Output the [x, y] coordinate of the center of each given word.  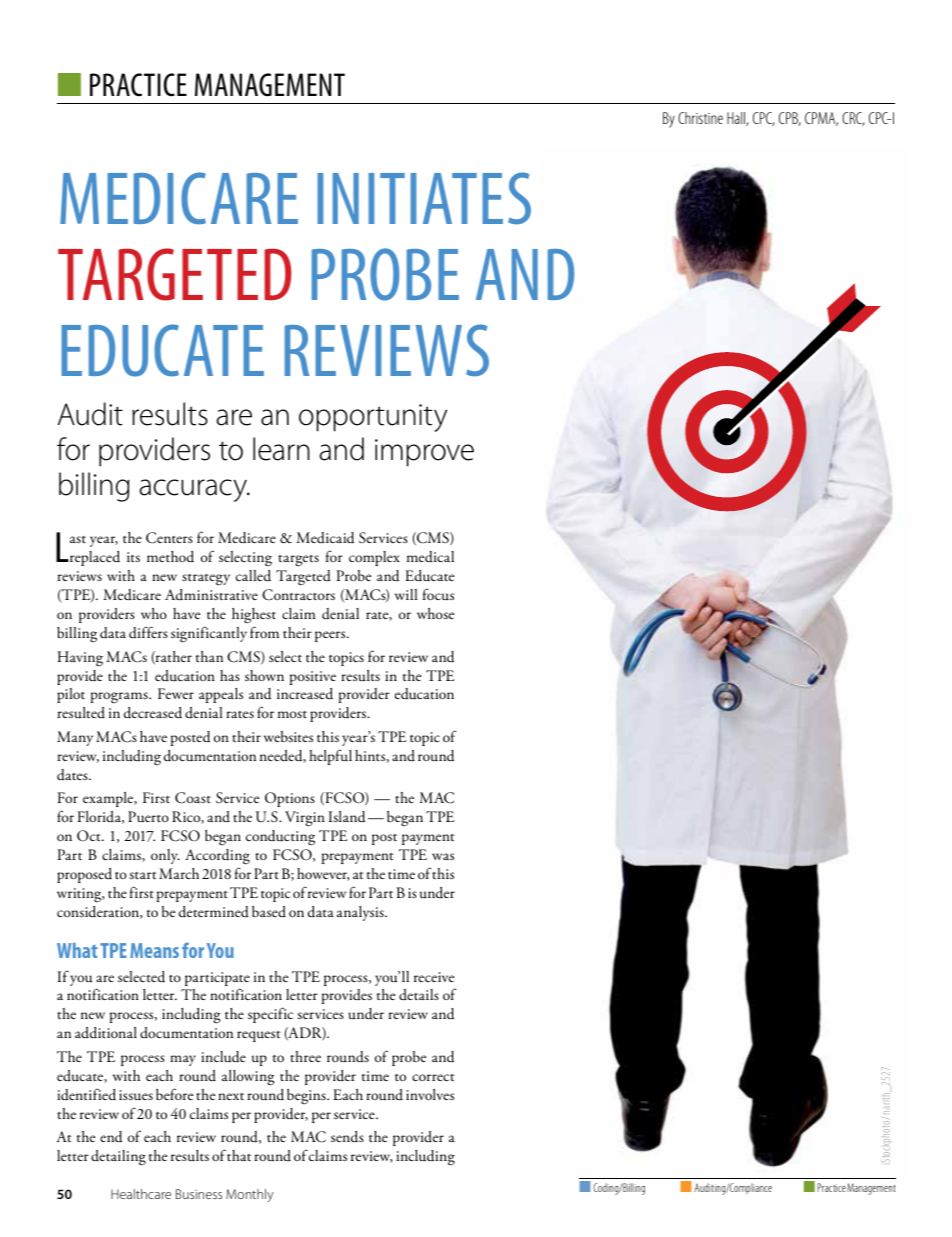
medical [430, 557]
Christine [700, 118]
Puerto [148, 817]
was [443, 856]
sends [347, 1137]
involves [430, 1094]
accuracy [194, 490]
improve [424, 453]
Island [346, 817]
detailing [118, 1158]
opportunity [373, 418]
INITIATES [424, 198]
